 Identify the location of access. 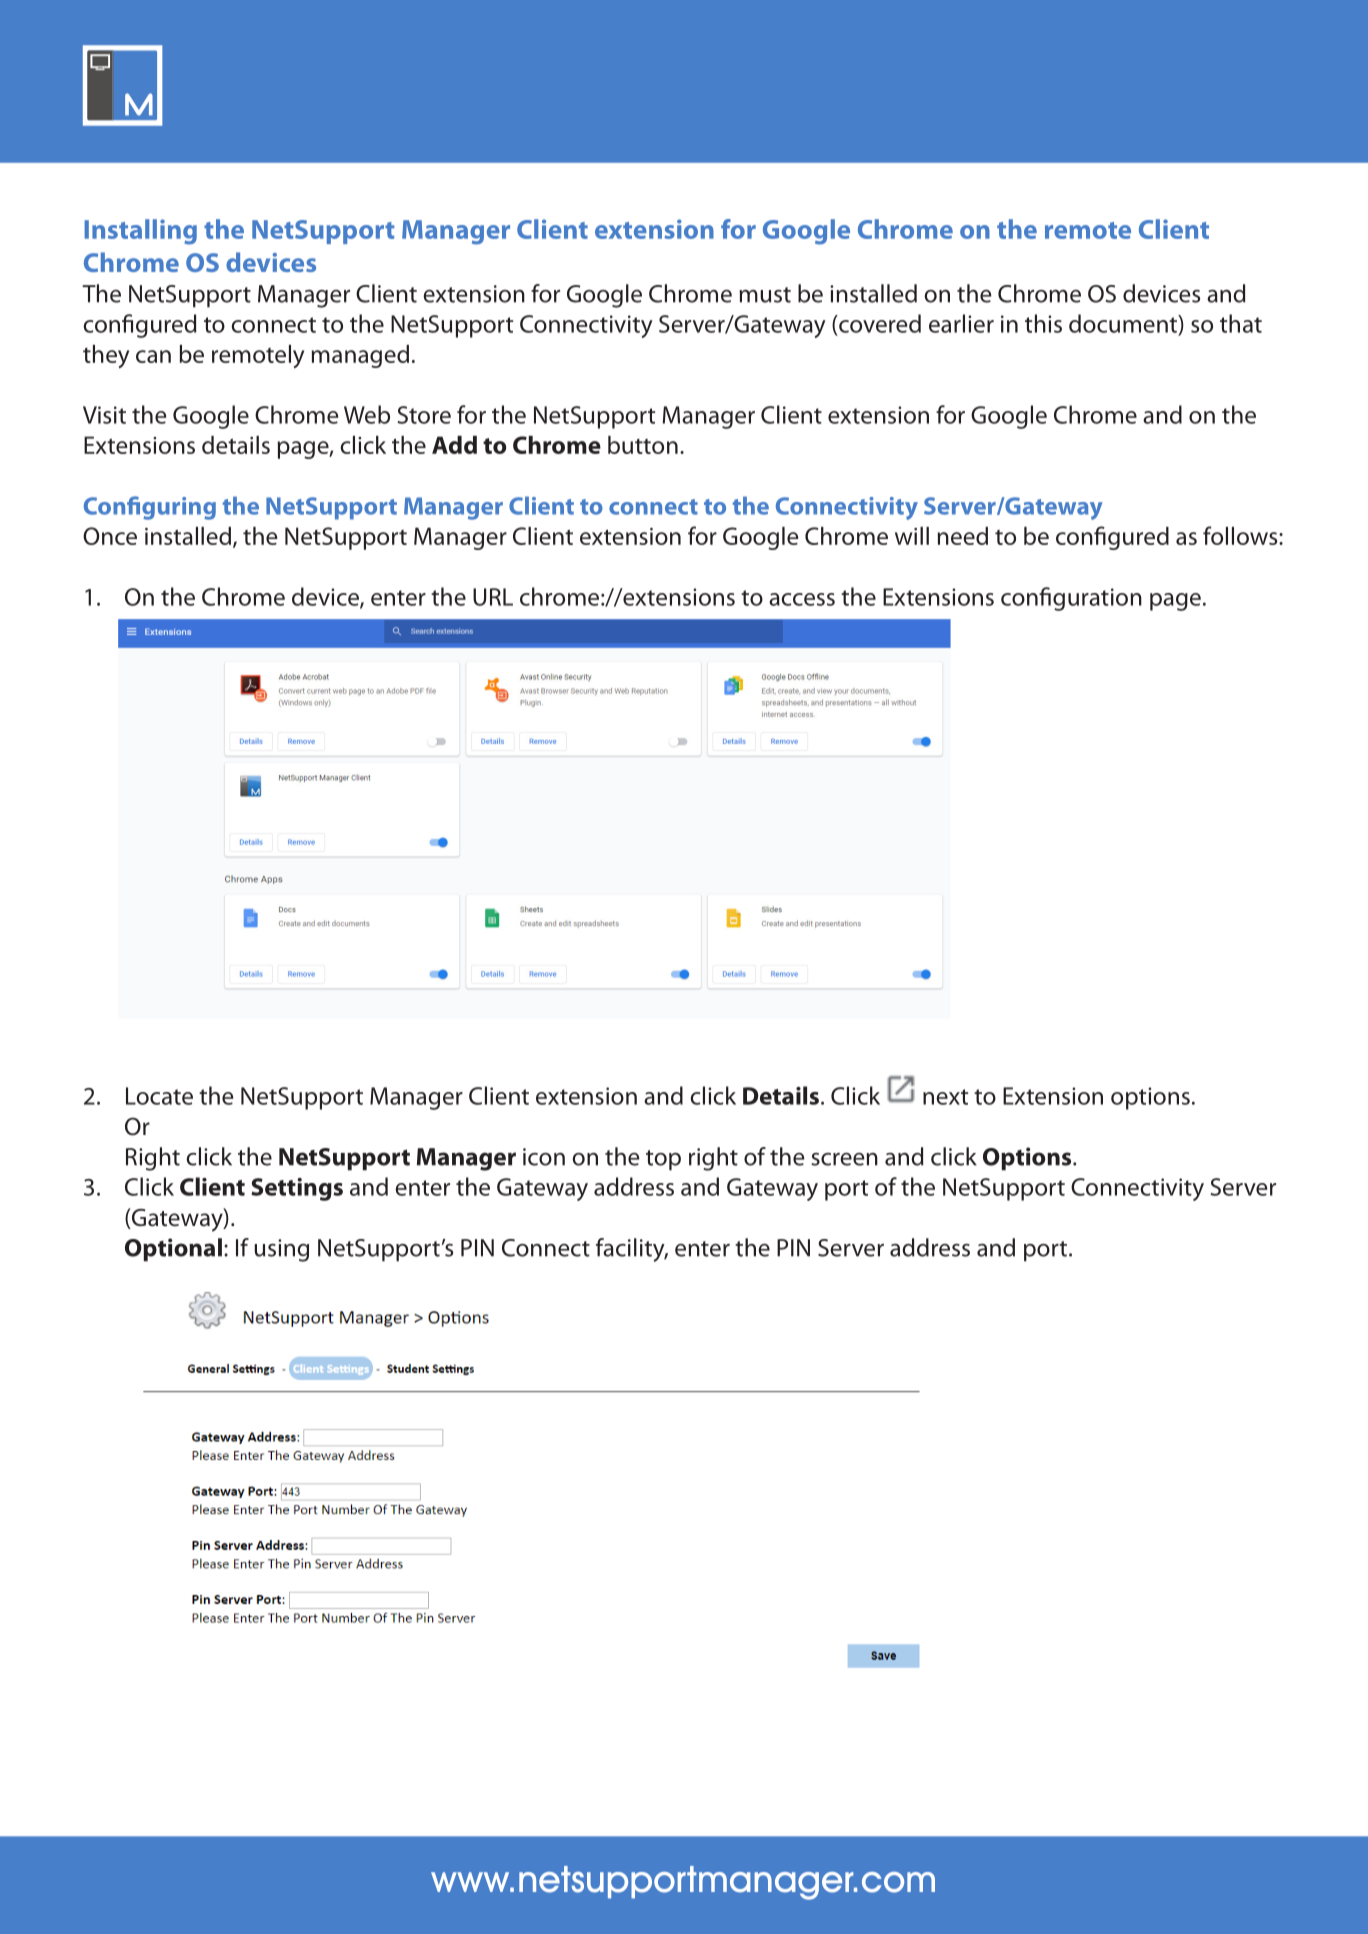
(802, 599).
